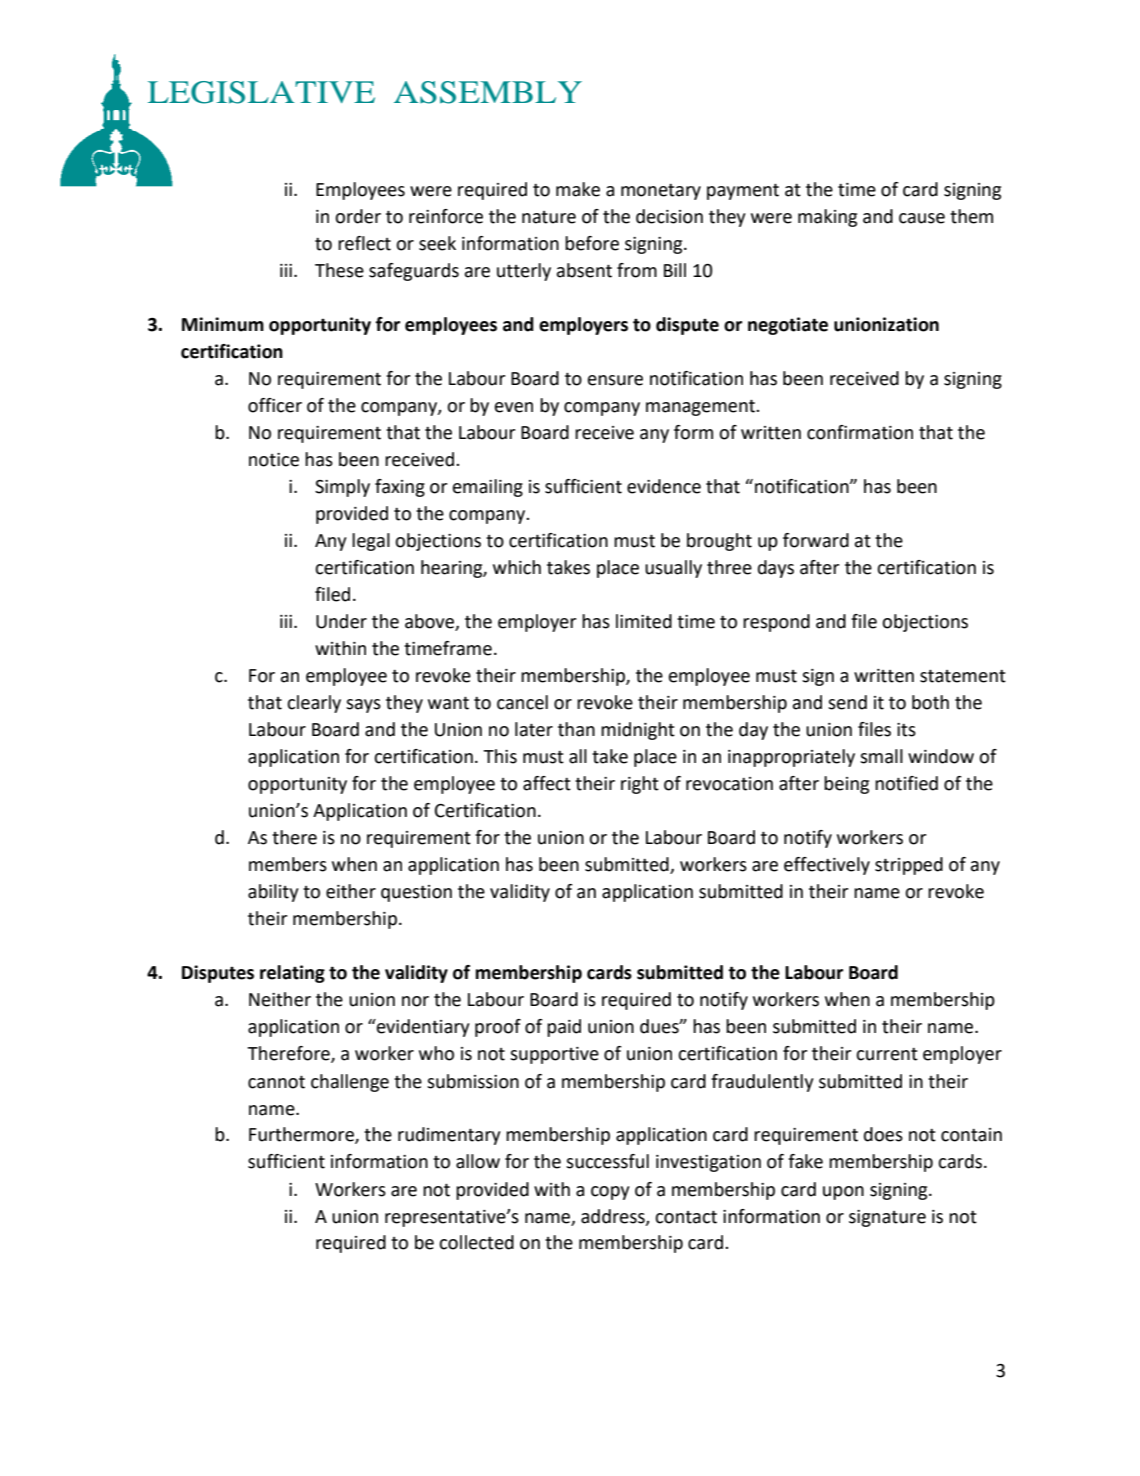 The height and width of the screenshot is (1476, 1140). What do you see at coordinates (847, 702) in the screenshot?
I see `send` at bounding box center [847, 702].
